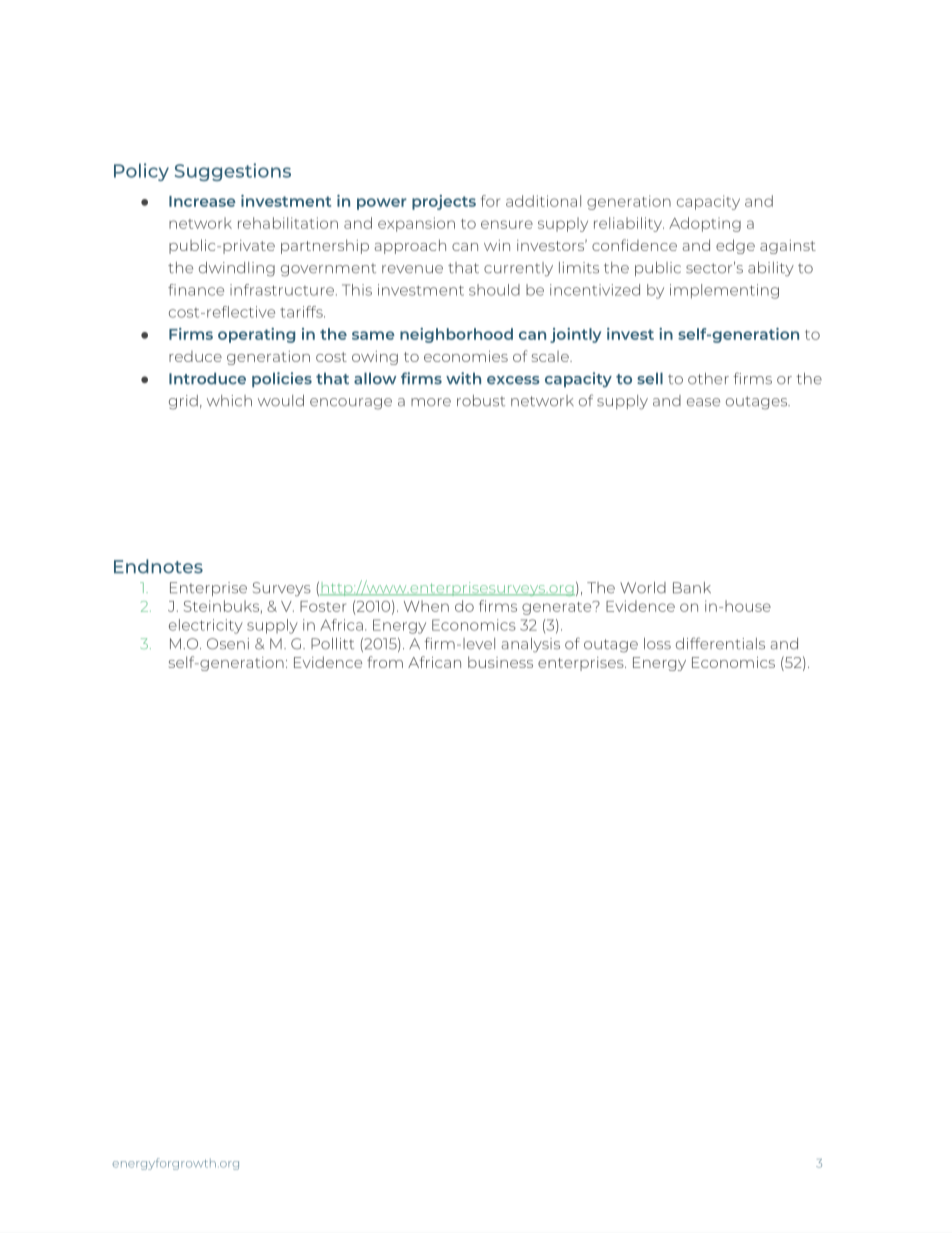  Describe the element at coordinates (500, 662) in the screenshot. I see `business` at that location.
